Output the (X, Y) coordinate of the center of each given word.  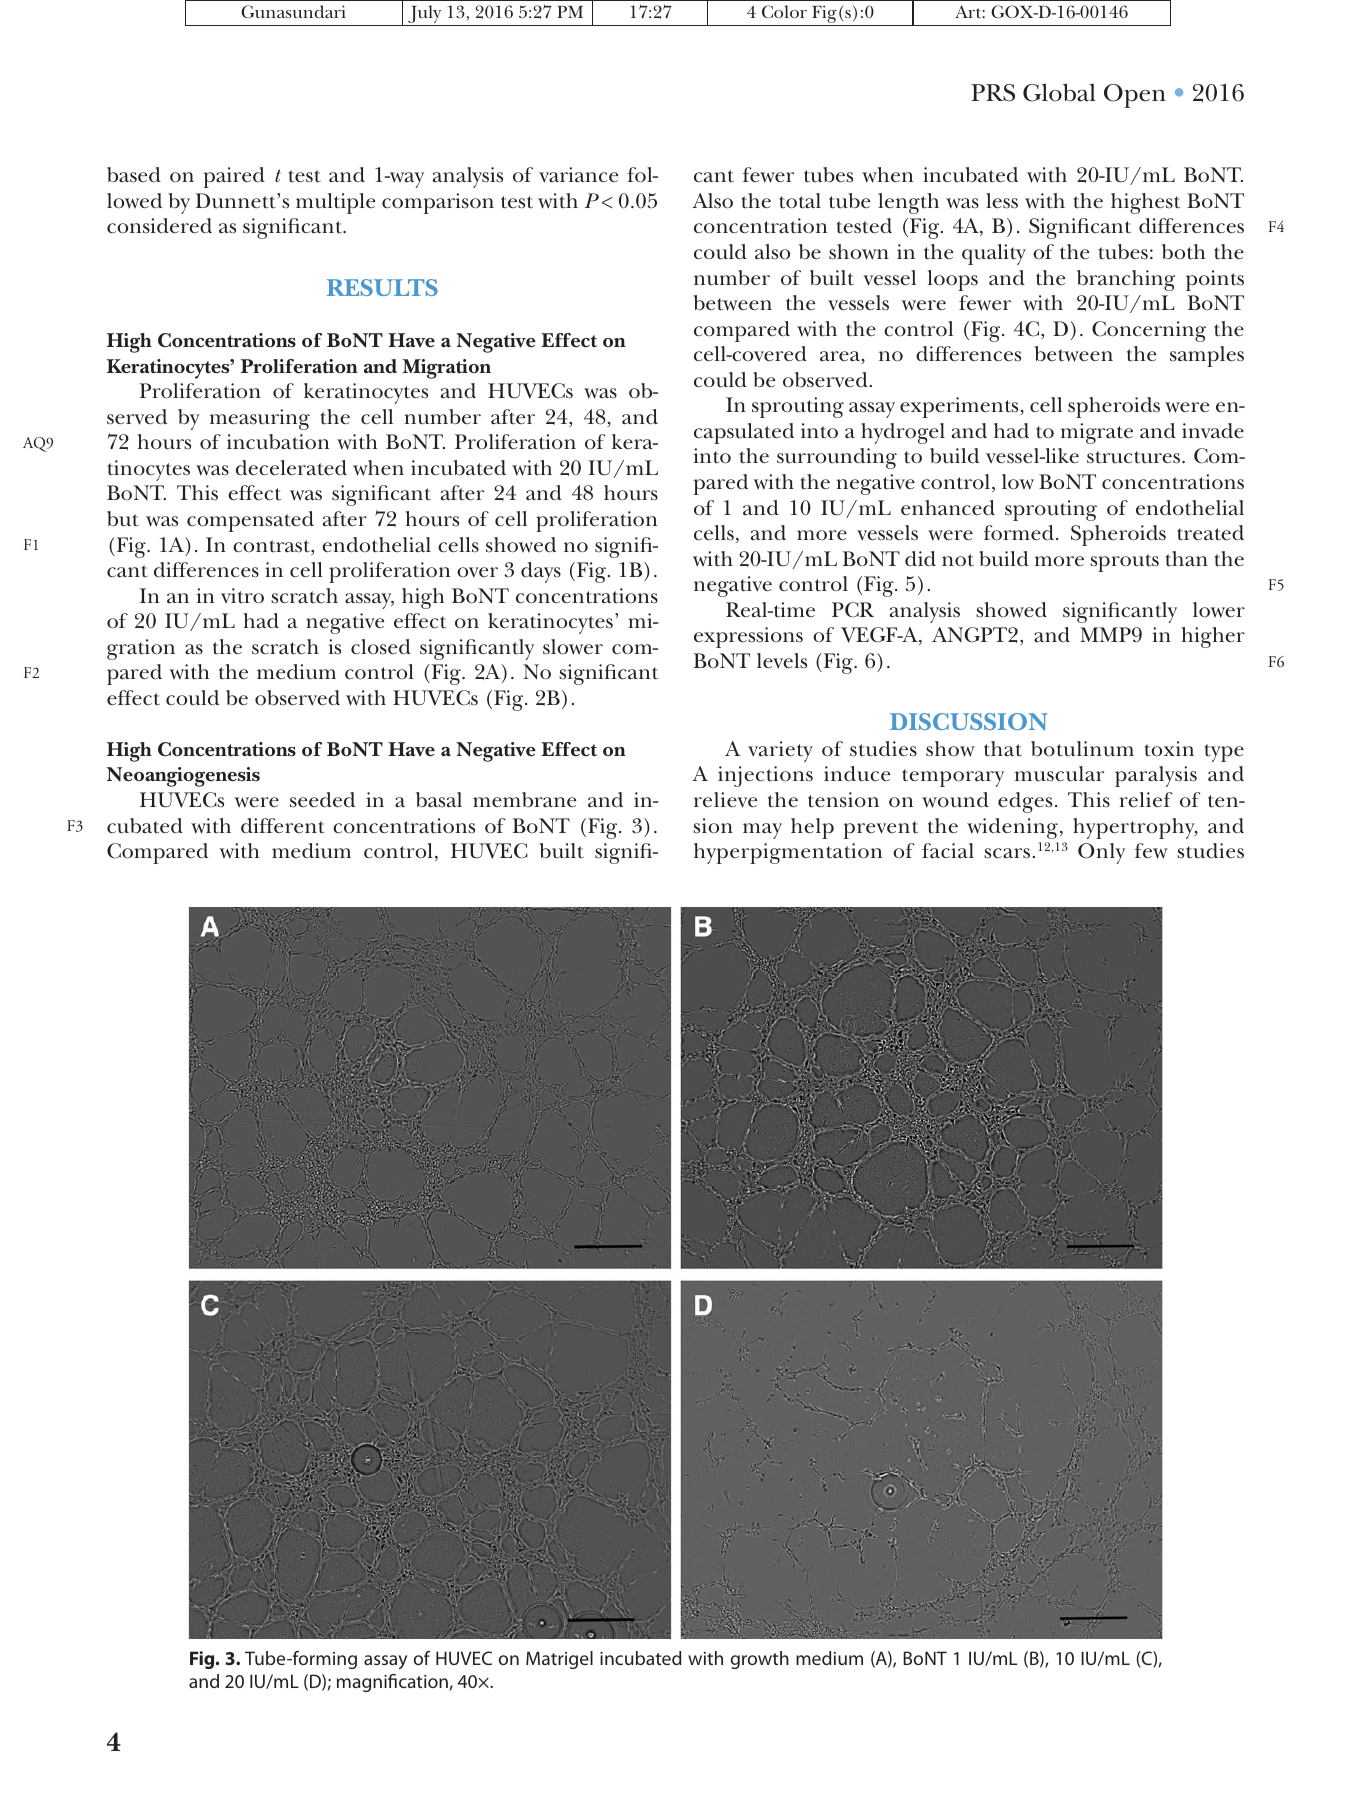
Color (784, 11)
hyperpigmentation (788, 853)
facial (948, 851)
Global (1059, 92)
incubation (278, 442)
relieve (725, 800)
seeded (322, 800)
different (283, 826)
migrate (1097, 433)
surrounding (837, 458)
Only (1101, 853)
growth (760, 1660)
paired (234, 177)
